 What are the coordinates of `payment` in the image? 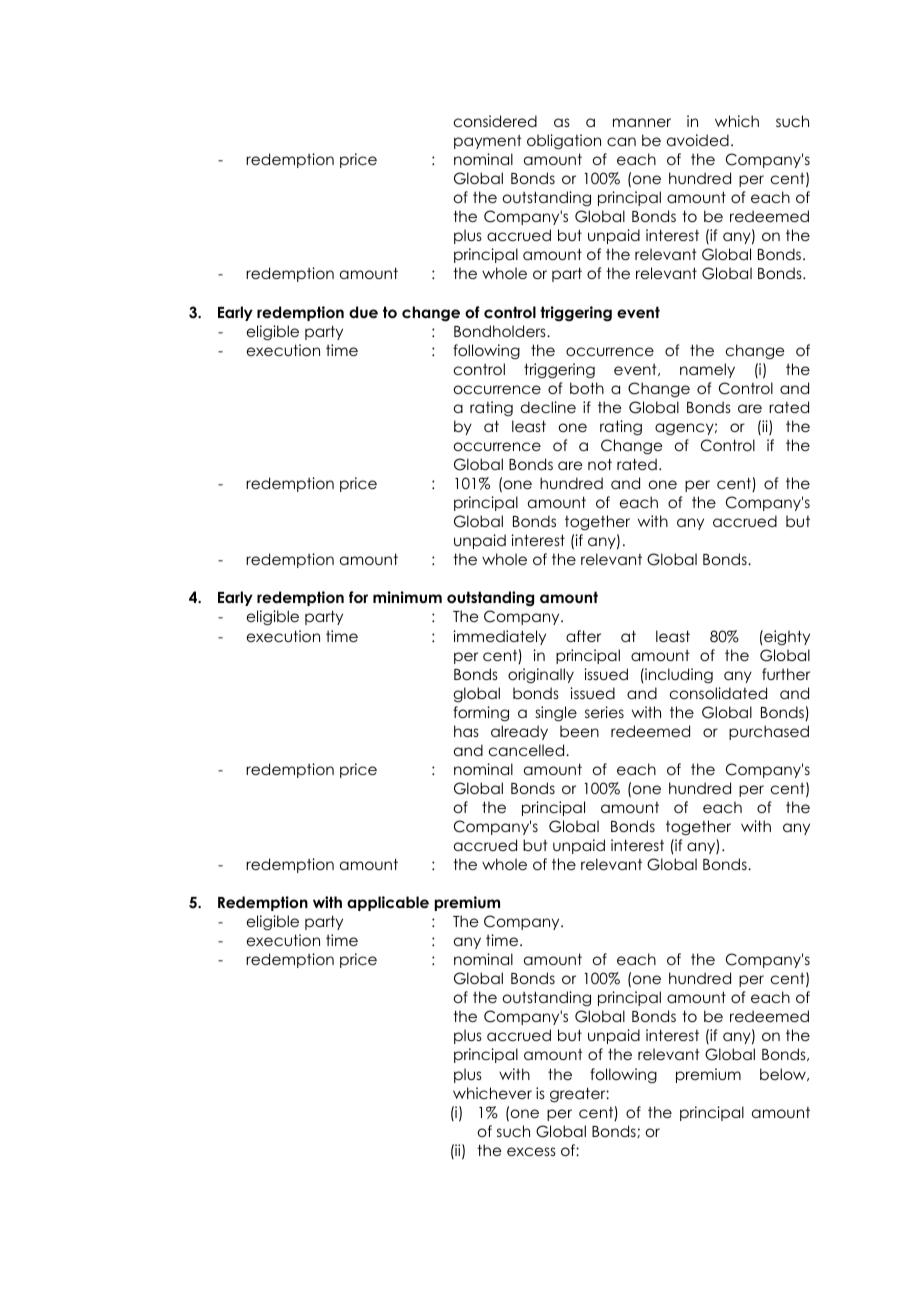 It's located at (488, 142).
